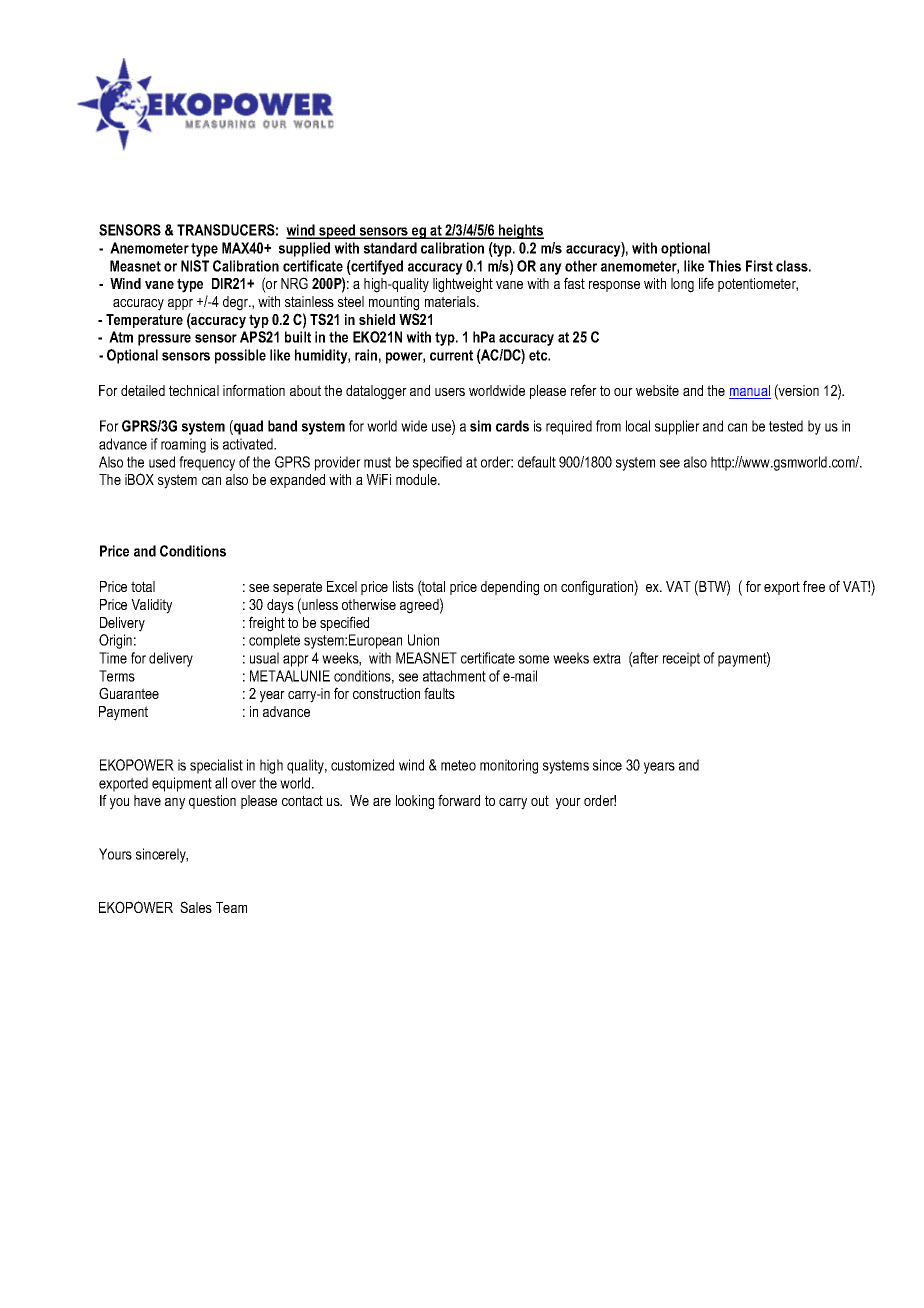  What do you see at coordinates (463, 285) in the screenshot?
I see `lightweight` at bounding box center [463, 285].
